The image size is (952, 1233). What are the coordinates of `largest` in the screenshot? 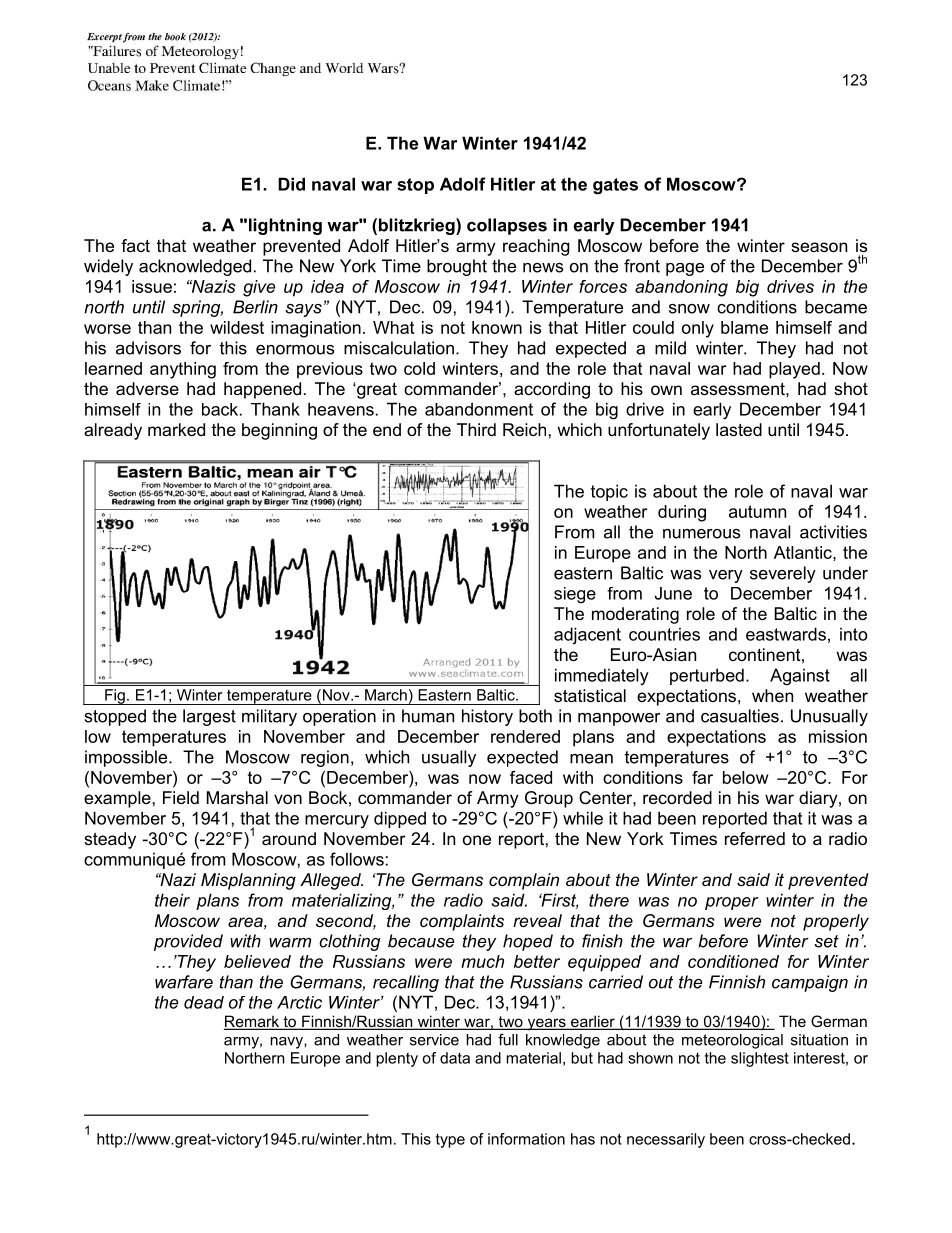 It's located at (209, 717).
